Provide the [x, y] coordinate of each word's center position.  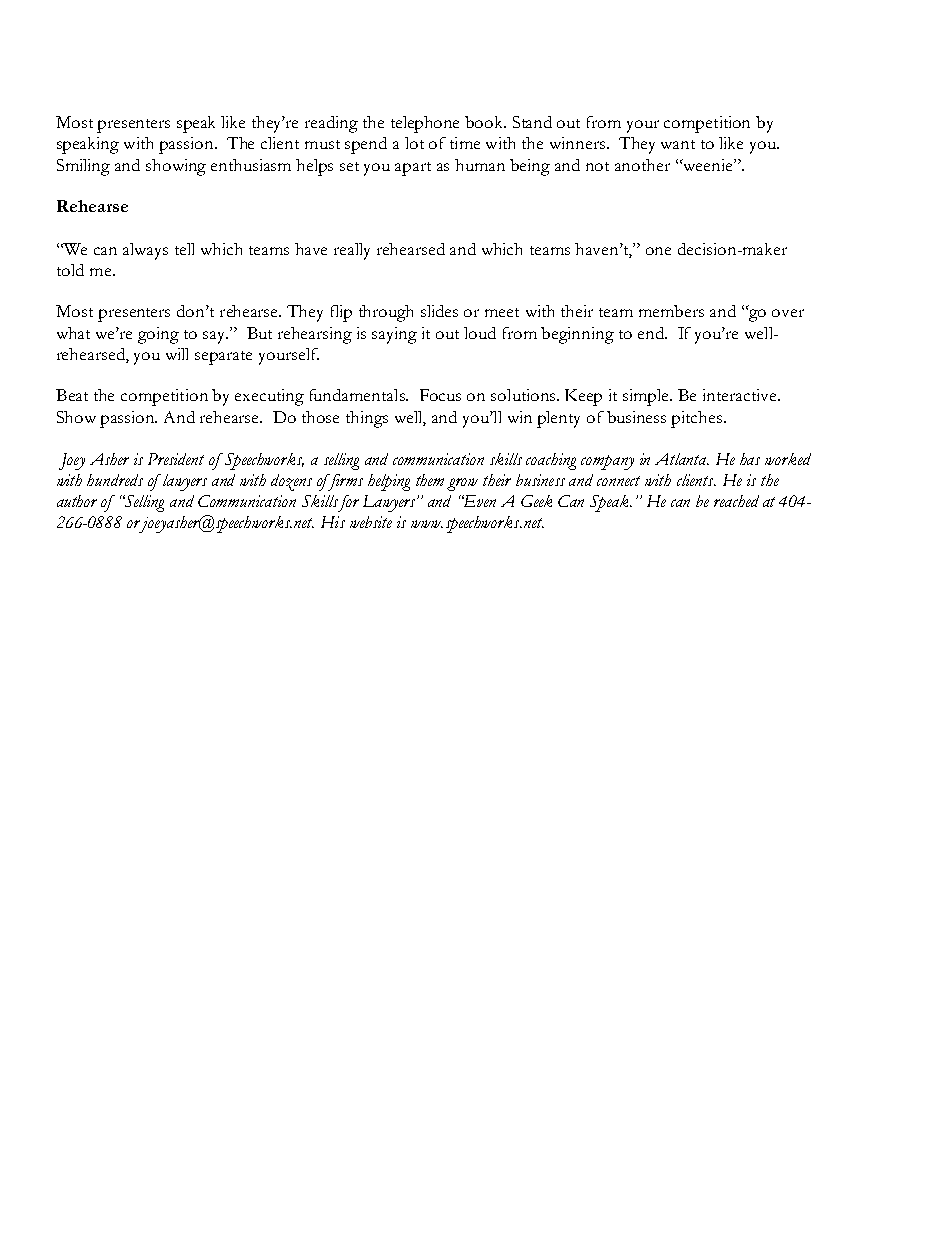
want [678, 144]
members [671, 311]
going [158, 335]
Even [479, 501]
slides [439, 311]
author [77, 501]
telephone [425, 124]
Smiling [83, 167]
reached [736, 501]
